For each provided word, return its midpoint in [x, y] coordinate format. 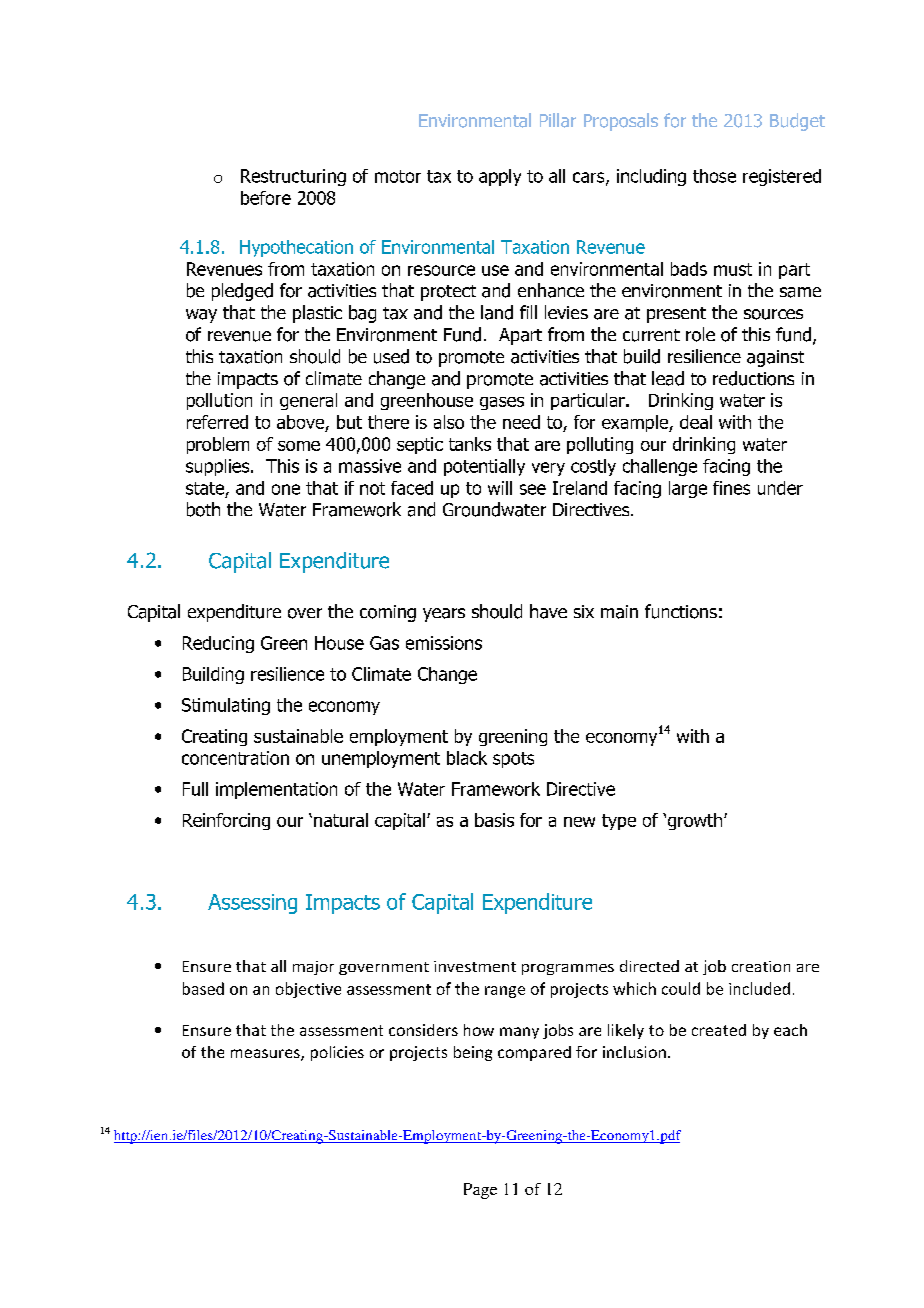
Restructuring [293, 177]
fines [731, 488]
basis [494, 820]
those [714, 176]
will [500, 488]
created [719, 1030]
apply [500, 177]
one [286, 489]
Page [480, 1191]
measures [266, 1055]
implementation [276, 790]
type [619, 822]
